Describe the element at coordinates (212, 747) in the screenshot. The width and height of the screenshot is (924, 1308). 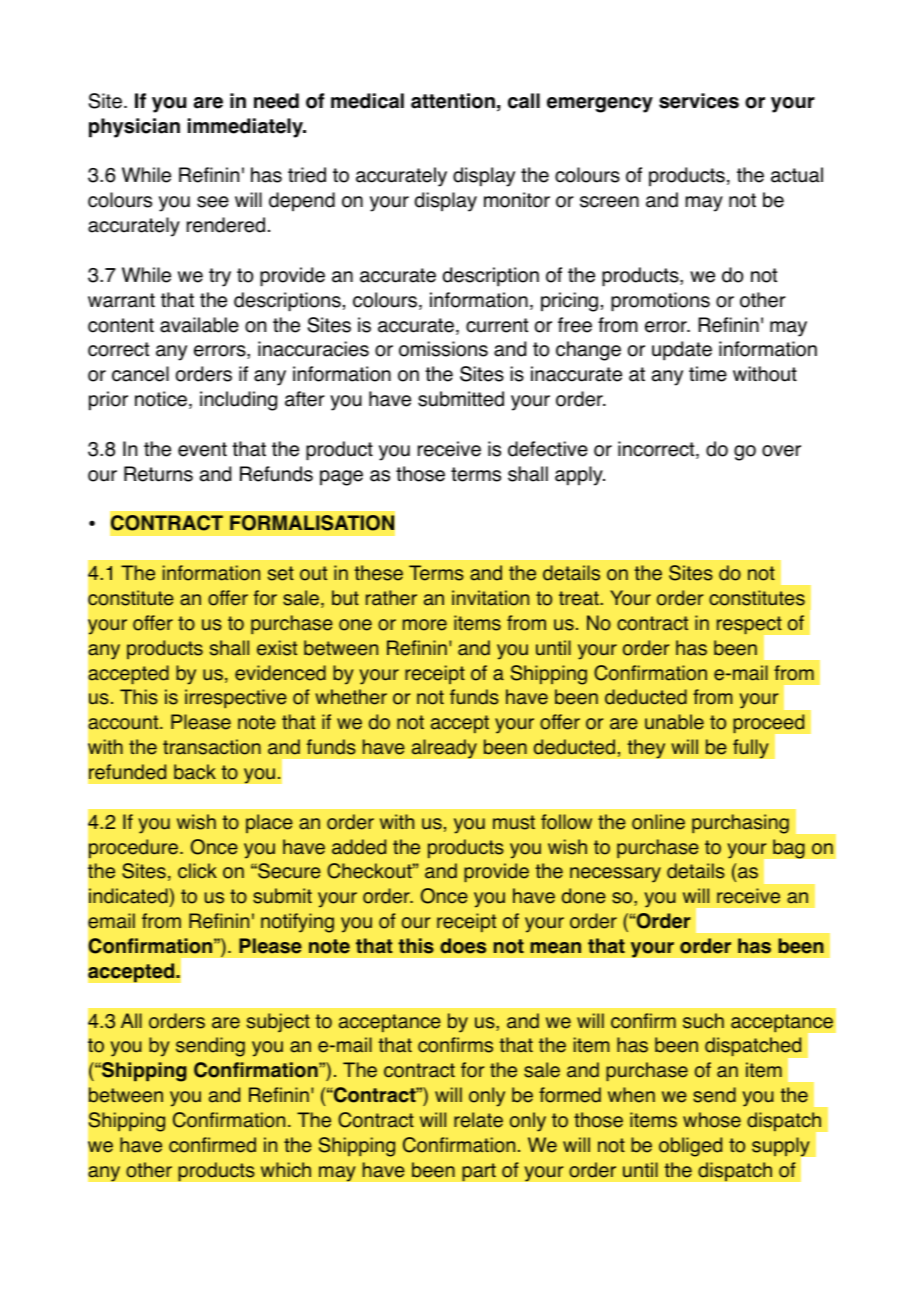
I see `transaction` at that location.
